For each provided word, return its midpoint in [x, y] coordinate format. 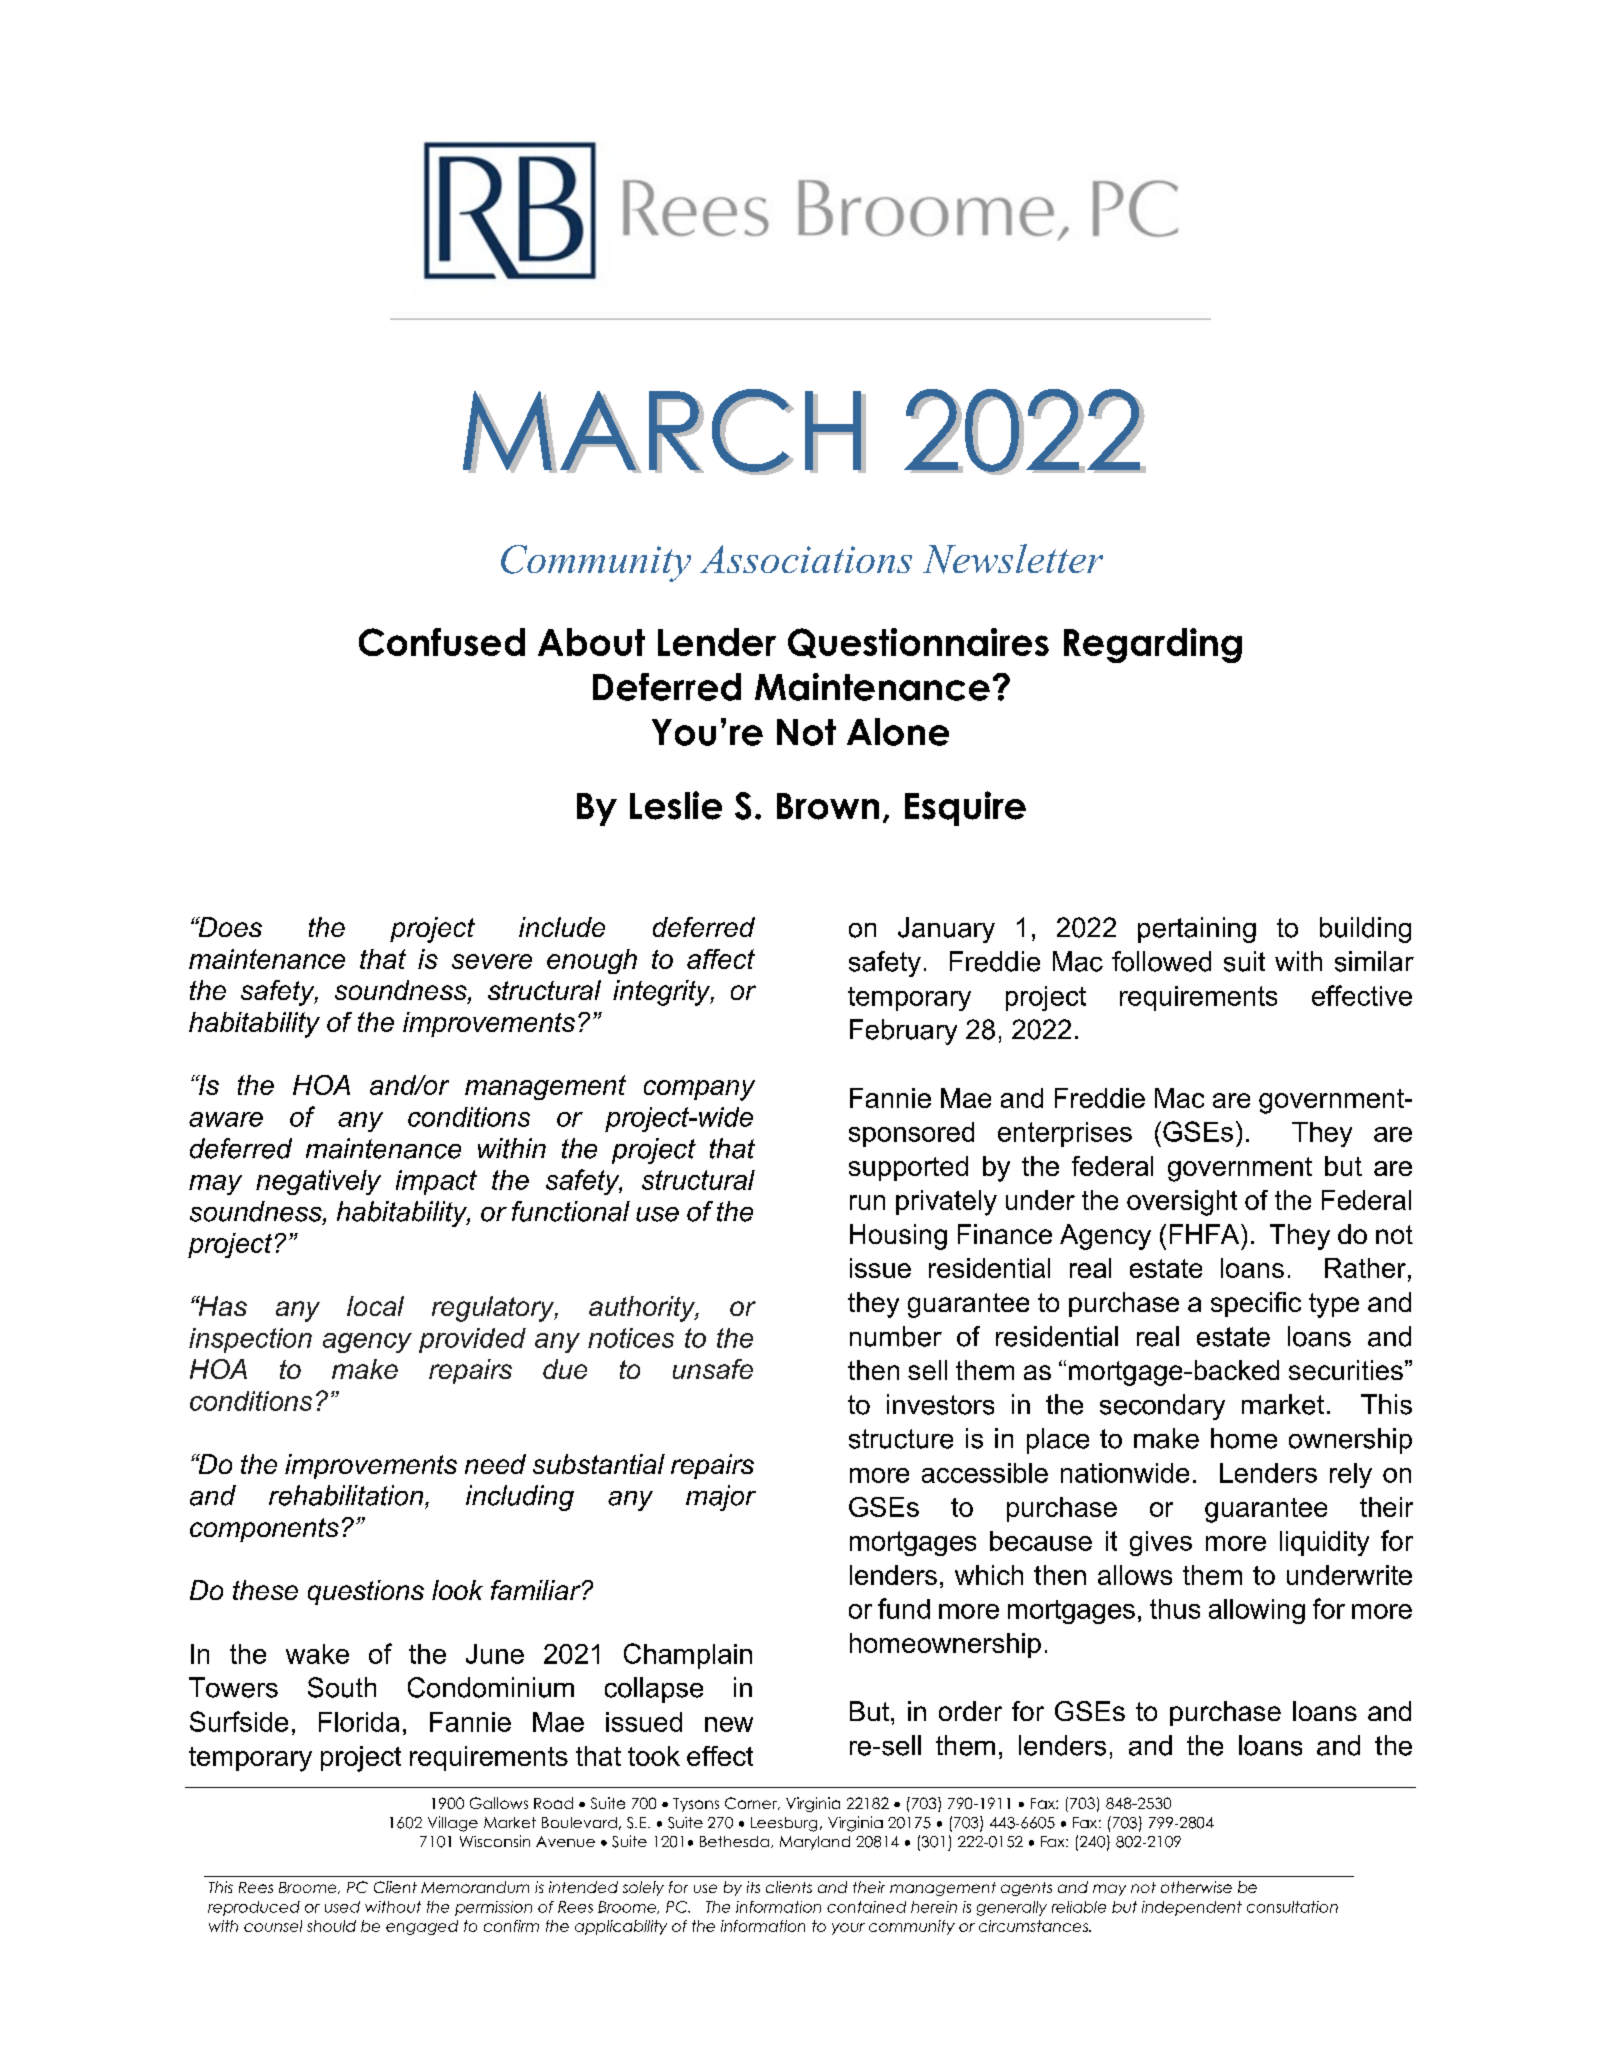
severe [492, 961]
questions [366, 1592]
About [591, 642]
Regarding [1153, 645]
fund [904, 1608]
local [375, 1306]
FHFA [1206, 1234]
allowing [1257, 1611]
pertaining [1197, 930]
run [867, 1202]
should [331, 1926]
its [753, 1887]
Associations [806, 559]
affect [721, 959]
